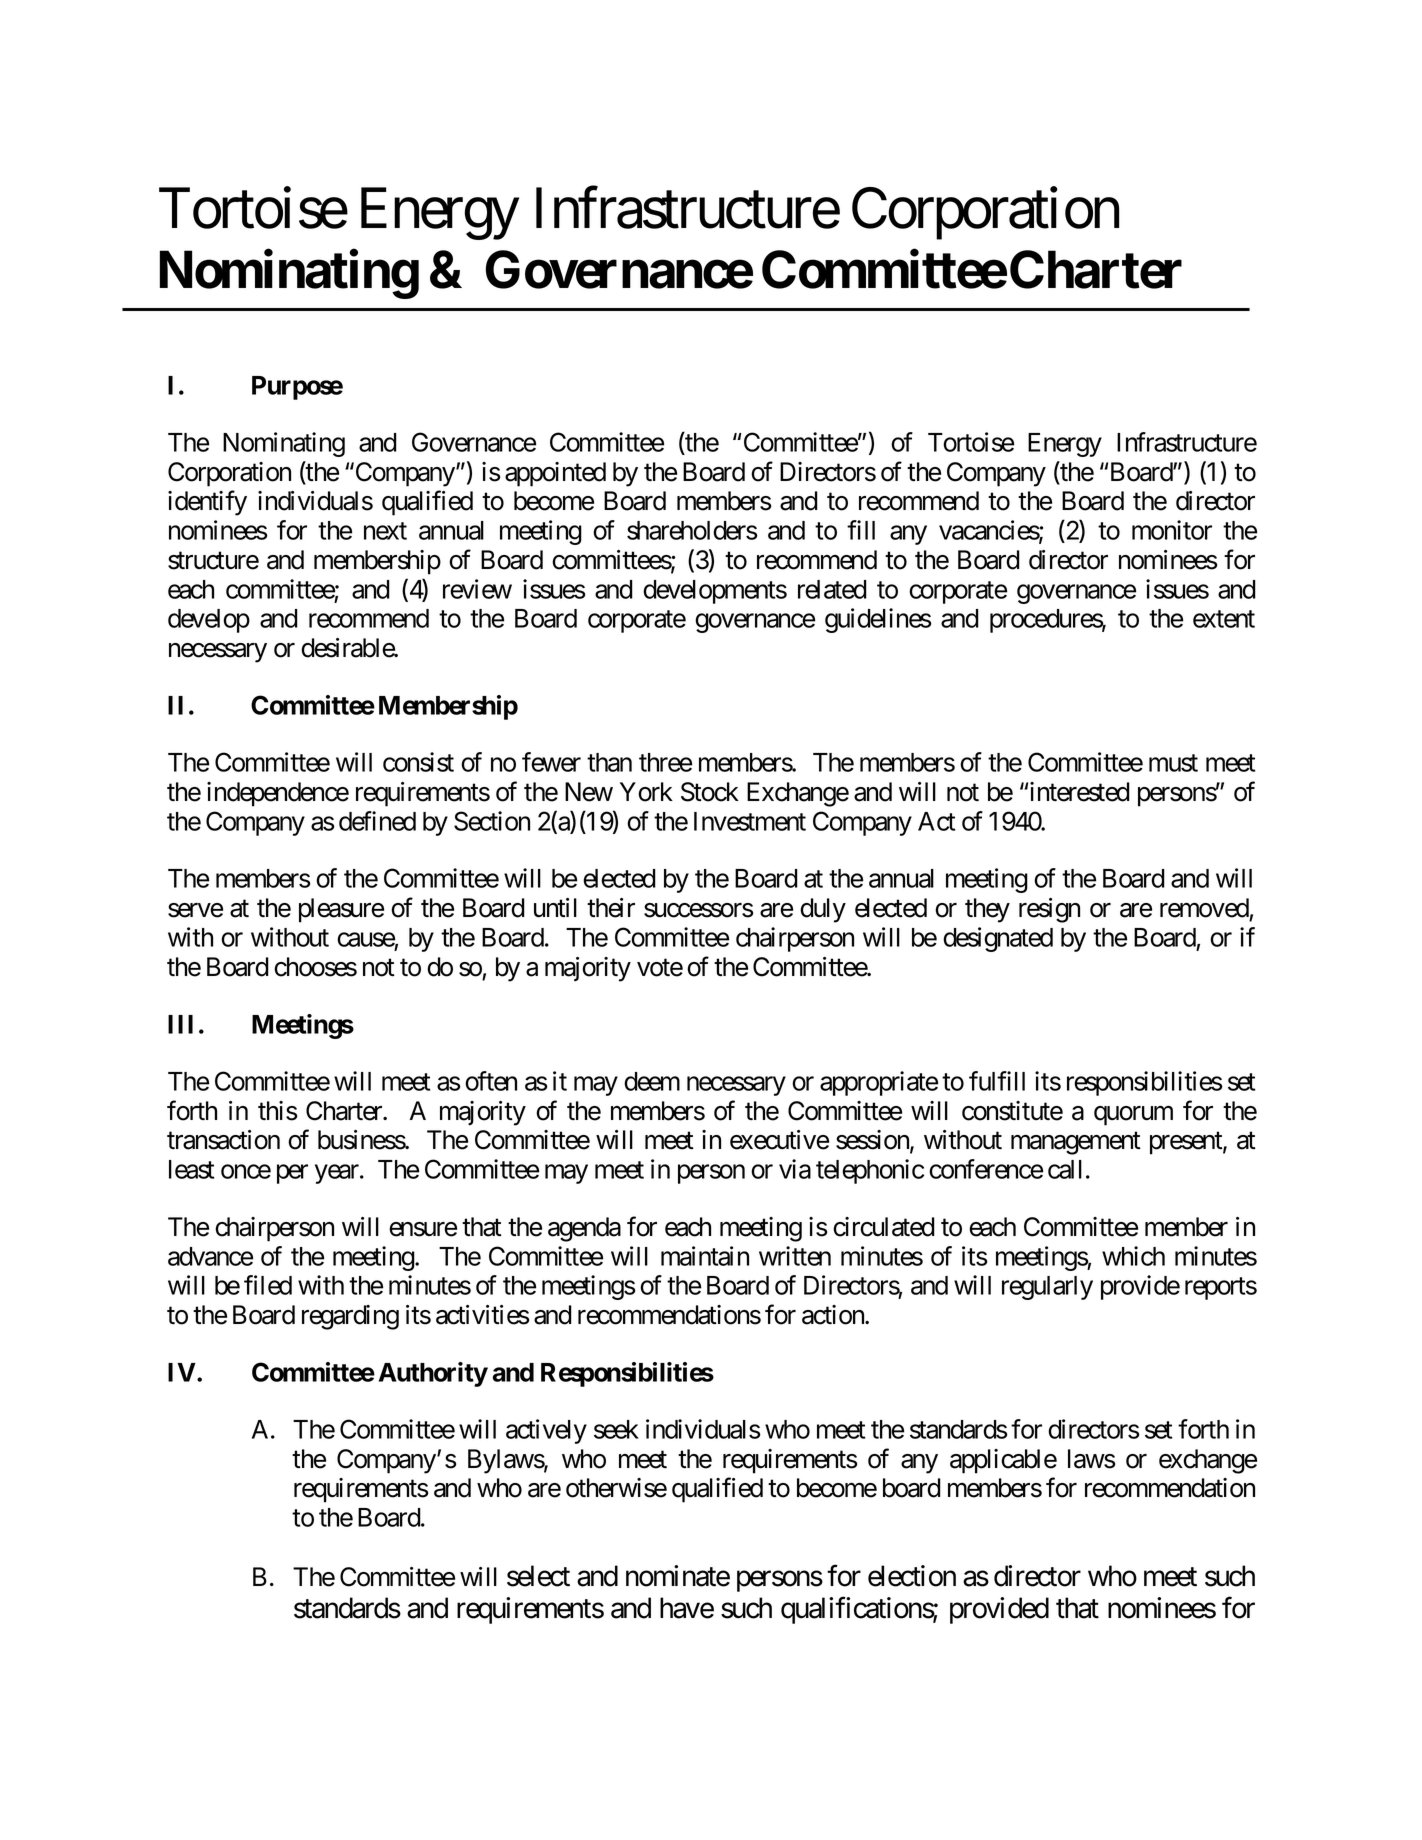 Image resolution: width=1422 pixels, height=1840 pixels. What do you see at coordinates (555, 474) in the screenshot?
I see `appointed` at bounding box center [555, 474].
